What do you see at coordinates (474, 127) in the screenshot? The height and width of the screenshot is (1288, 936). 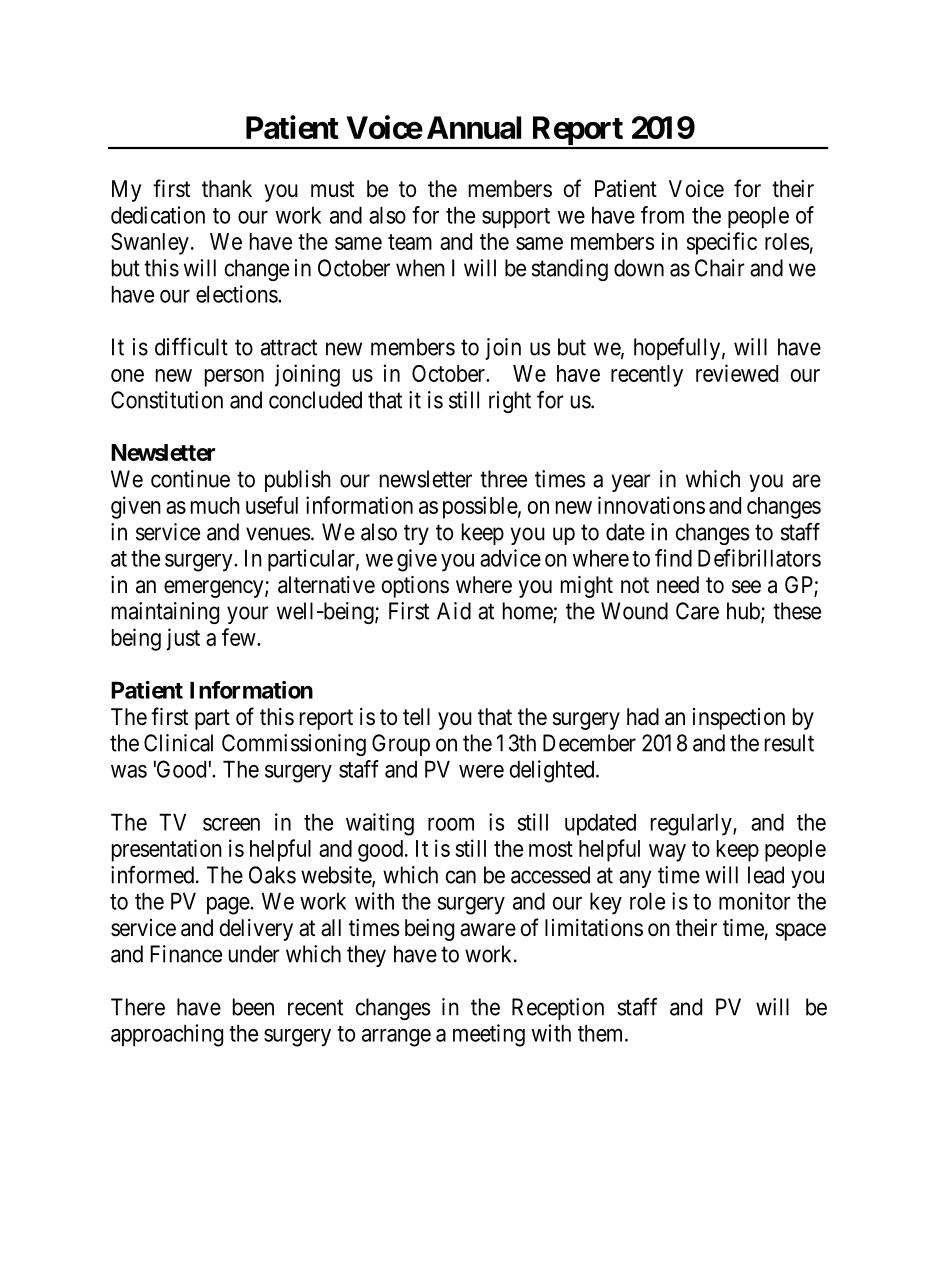 I see `Annual` at bounding box center [474, 127].
